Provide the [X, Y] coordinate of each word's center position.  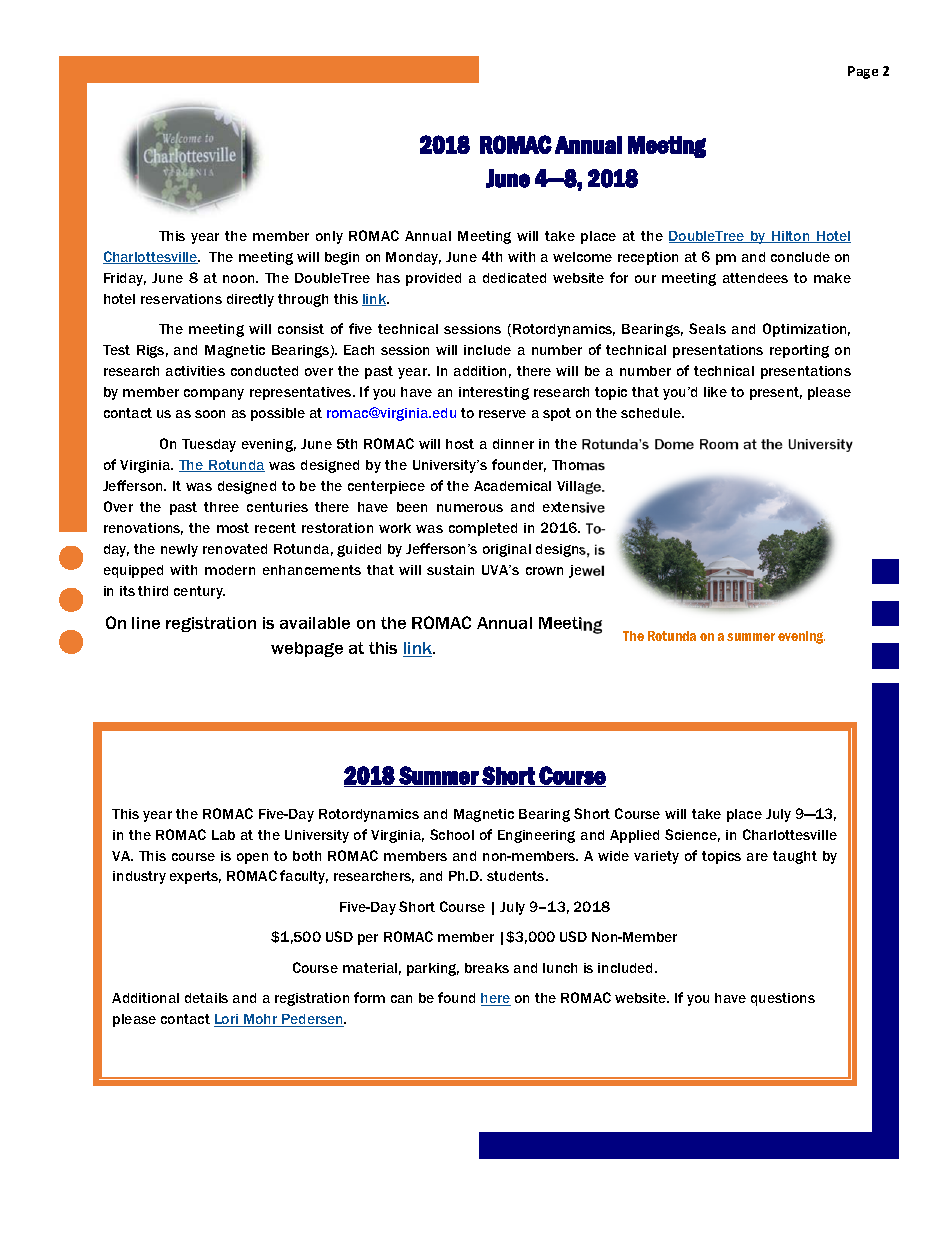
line [146, 623]
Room [719, 444]
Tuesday [209, 445]
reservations [181, 299]
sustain [450, 570]
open [252, 858]
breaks [487, 968]
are [757, 857]
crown [544, 571]
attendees [755, 278]
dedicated [514, 278]
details [206, 998]
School [452, 834]
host [460, 444]
